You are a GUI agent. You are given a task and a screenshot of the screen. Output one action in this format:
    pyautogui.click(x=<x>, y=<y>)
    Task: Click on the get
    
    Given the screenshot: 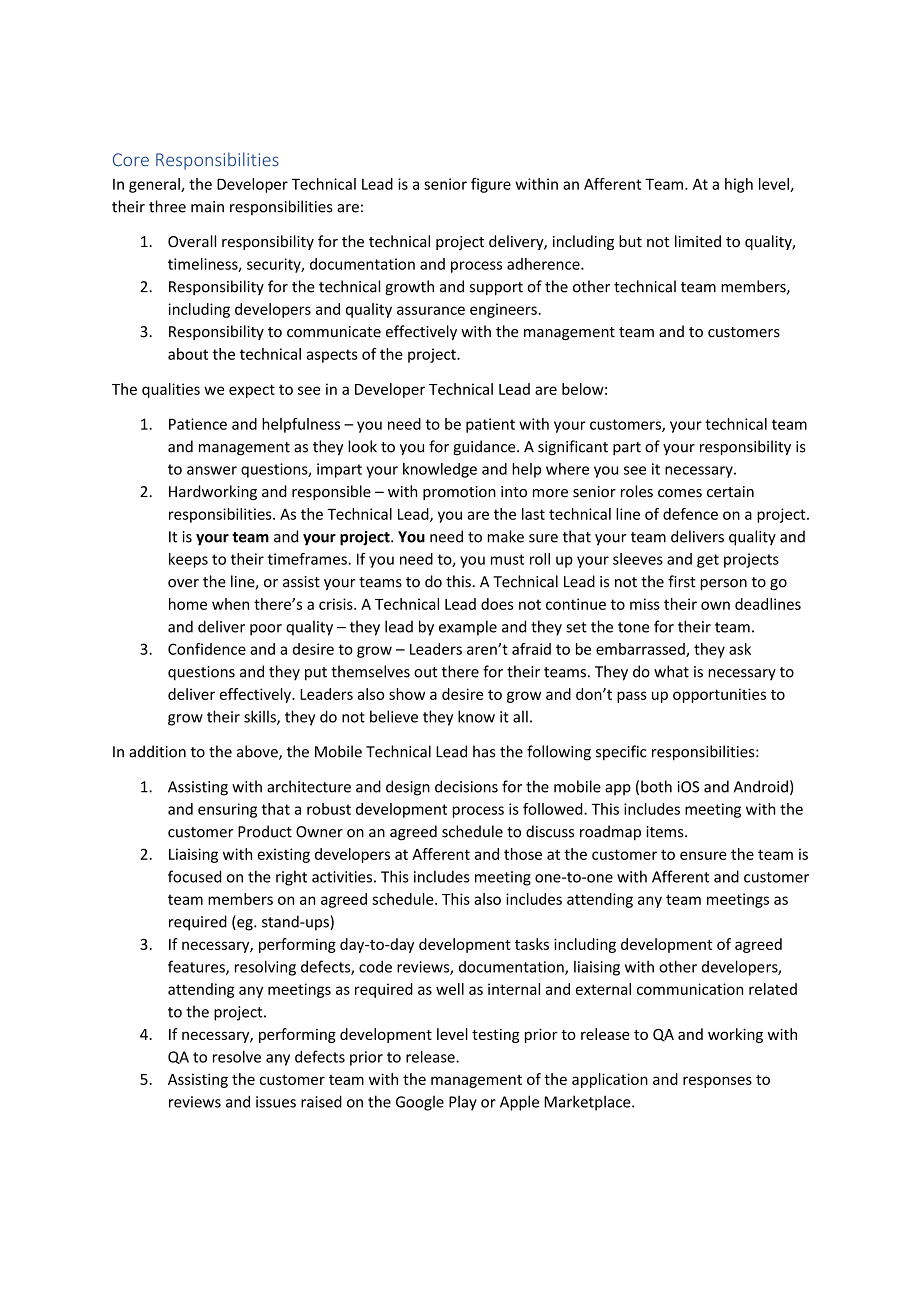 What is the action you would take?
    pyautogui.click(x=708, y=561)
